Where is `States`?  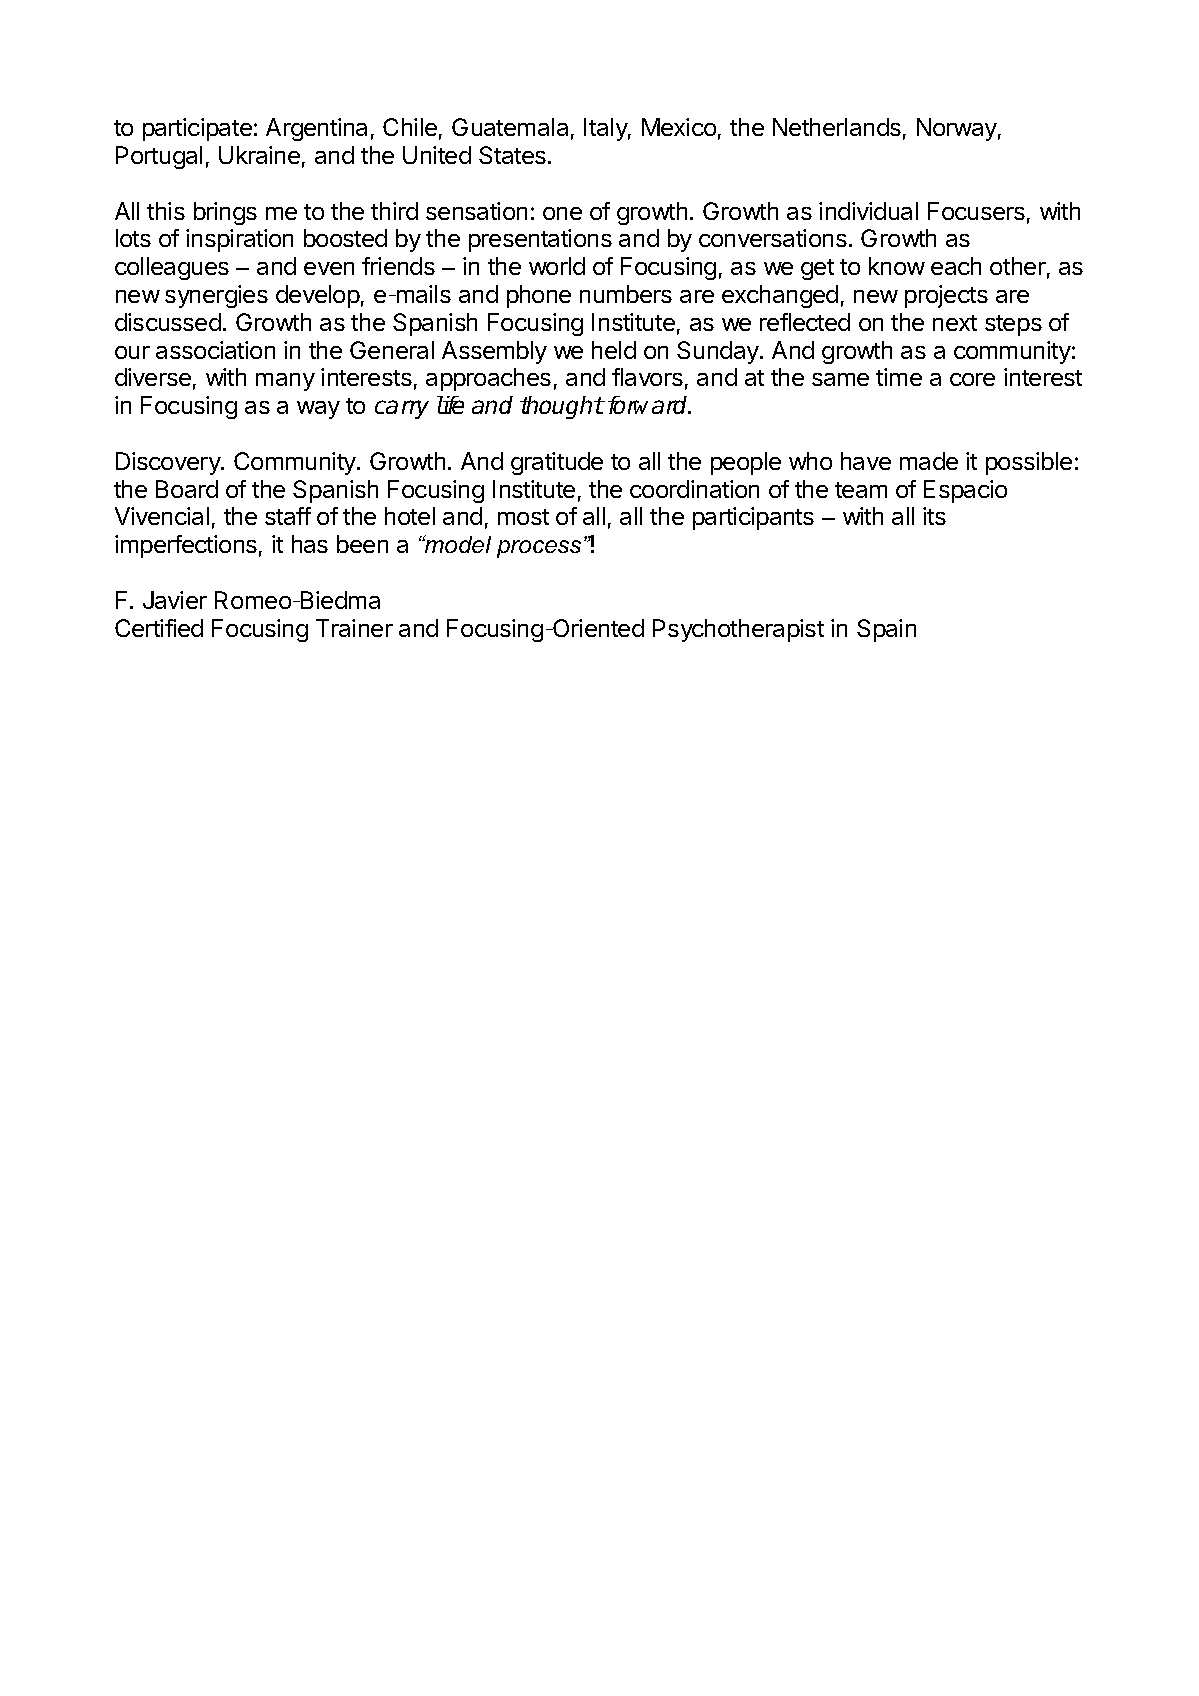
States is located at coordinates (512, 155).
